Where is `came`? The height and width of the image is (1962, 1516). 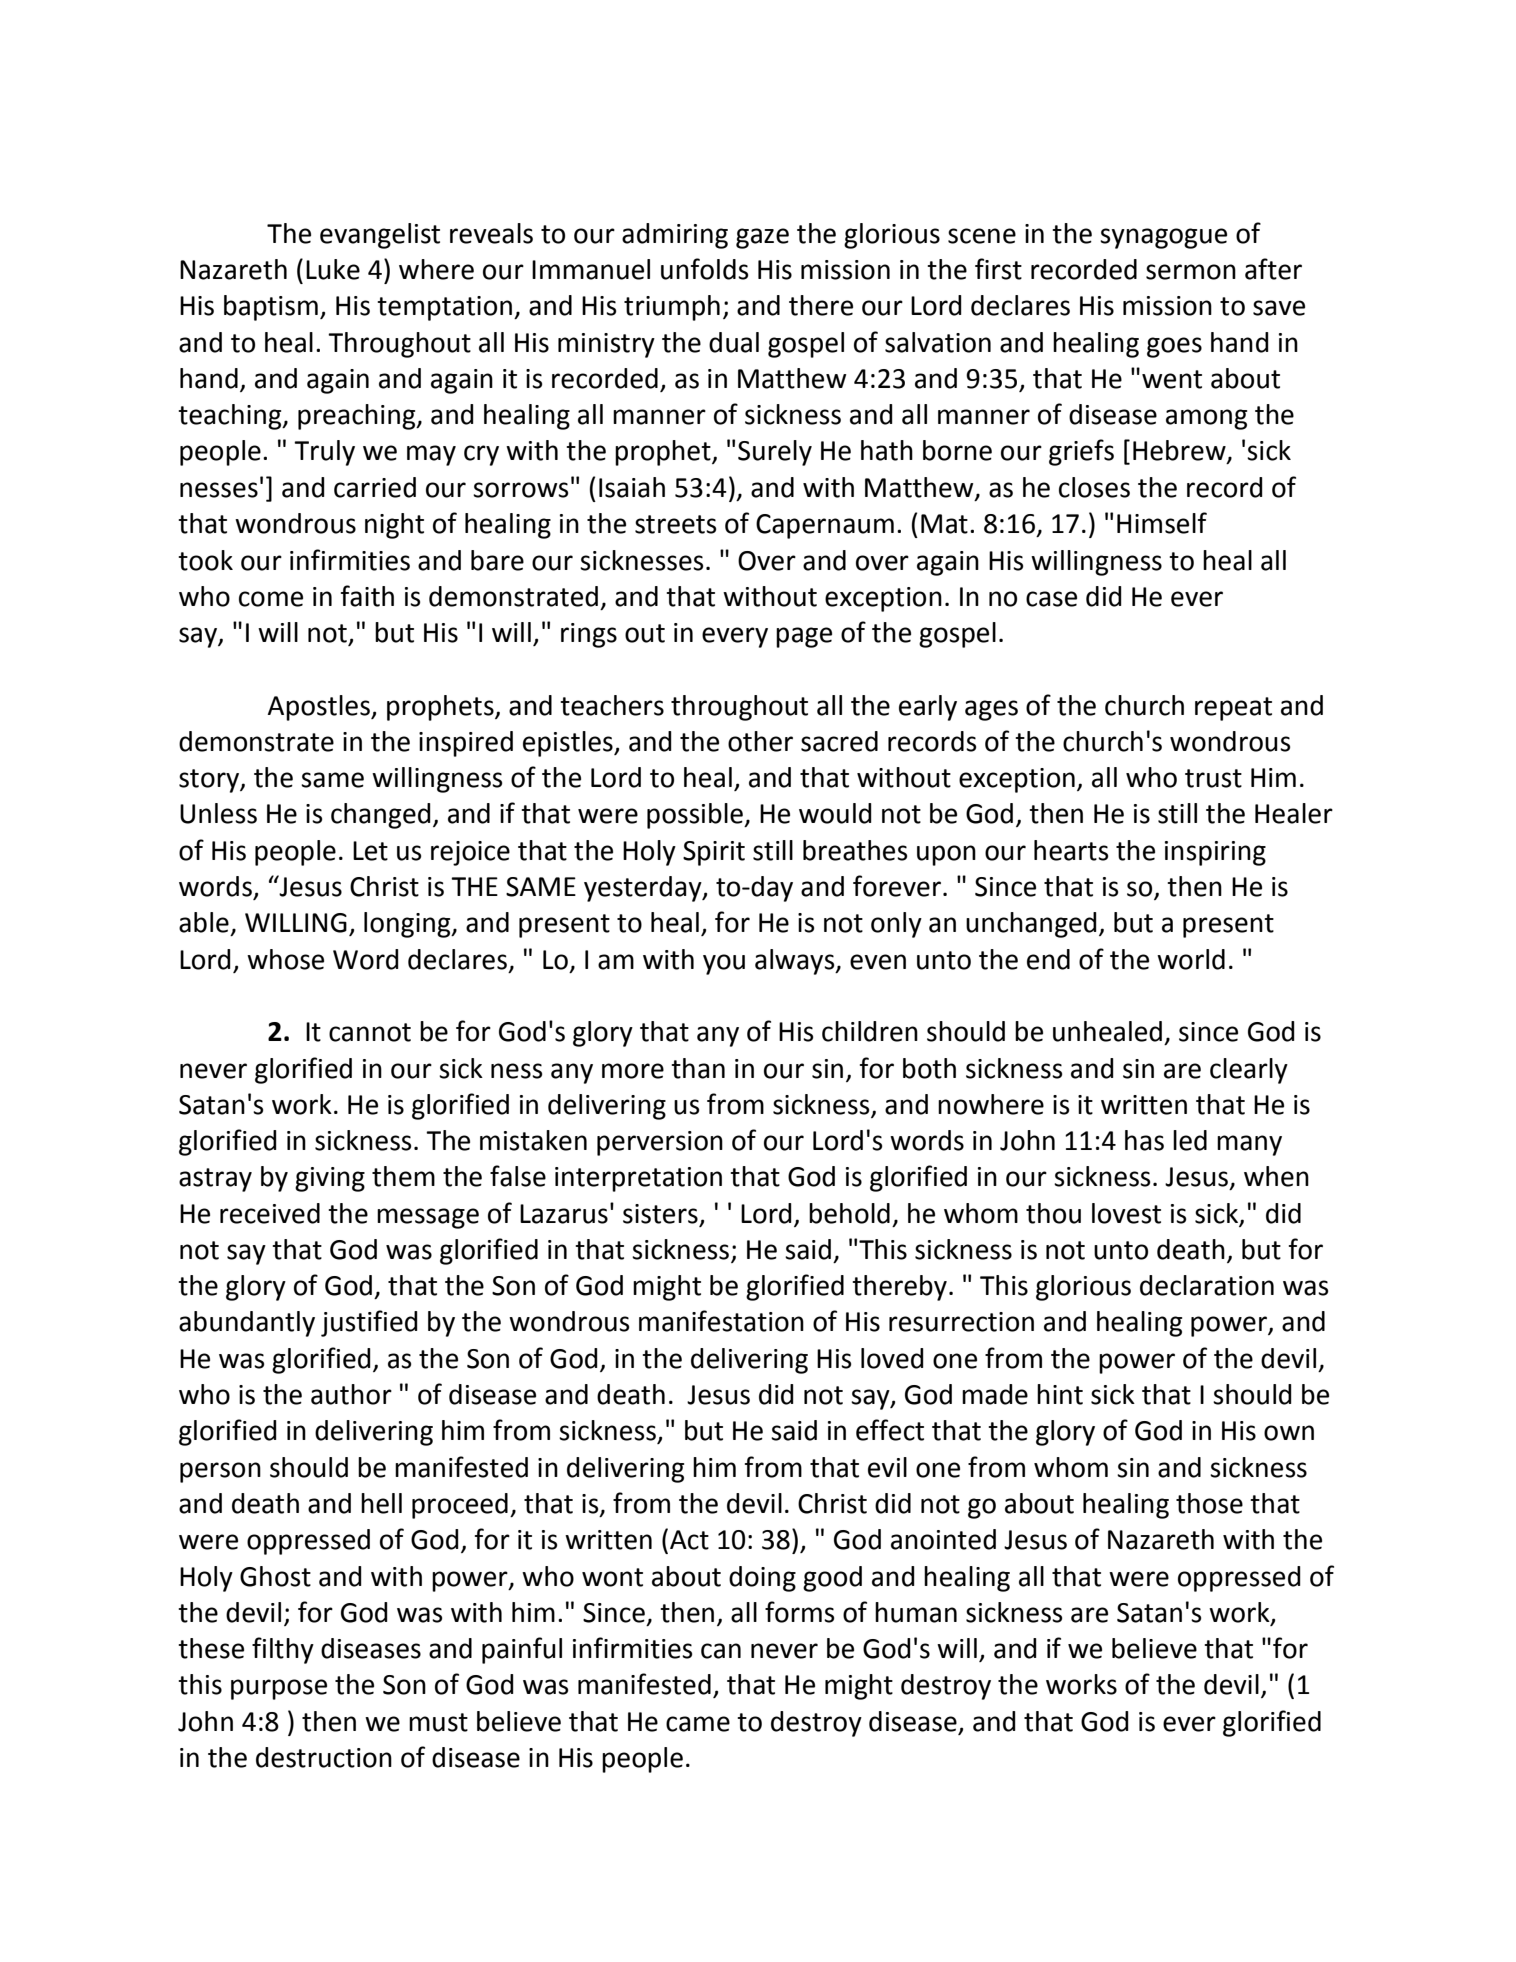 came is located at coordinates (698, 1724).
